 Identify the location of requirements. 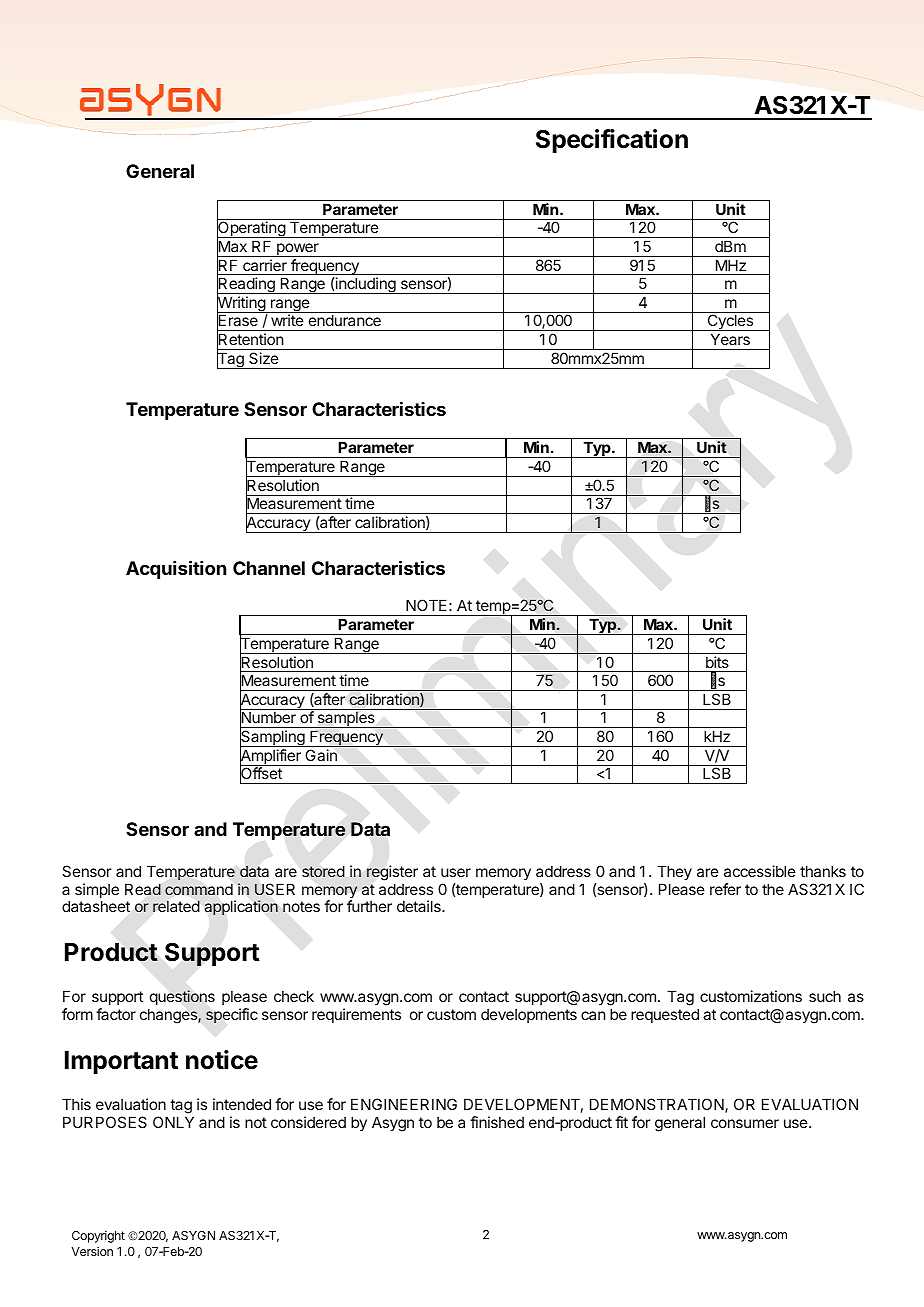
(356, 1015).
